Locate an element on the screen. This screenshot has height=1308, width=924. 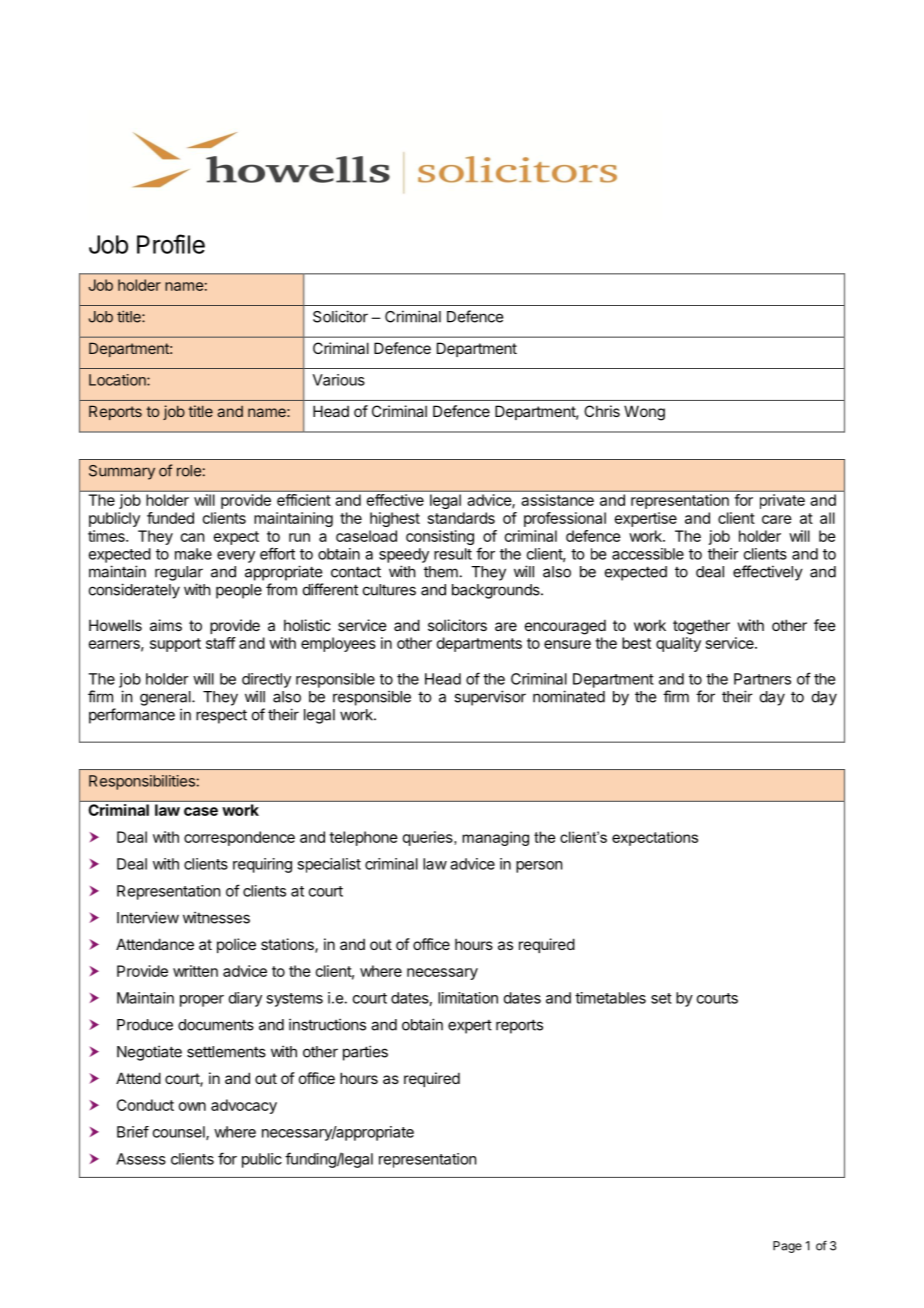
Various is located at coordinates (339, 380).
